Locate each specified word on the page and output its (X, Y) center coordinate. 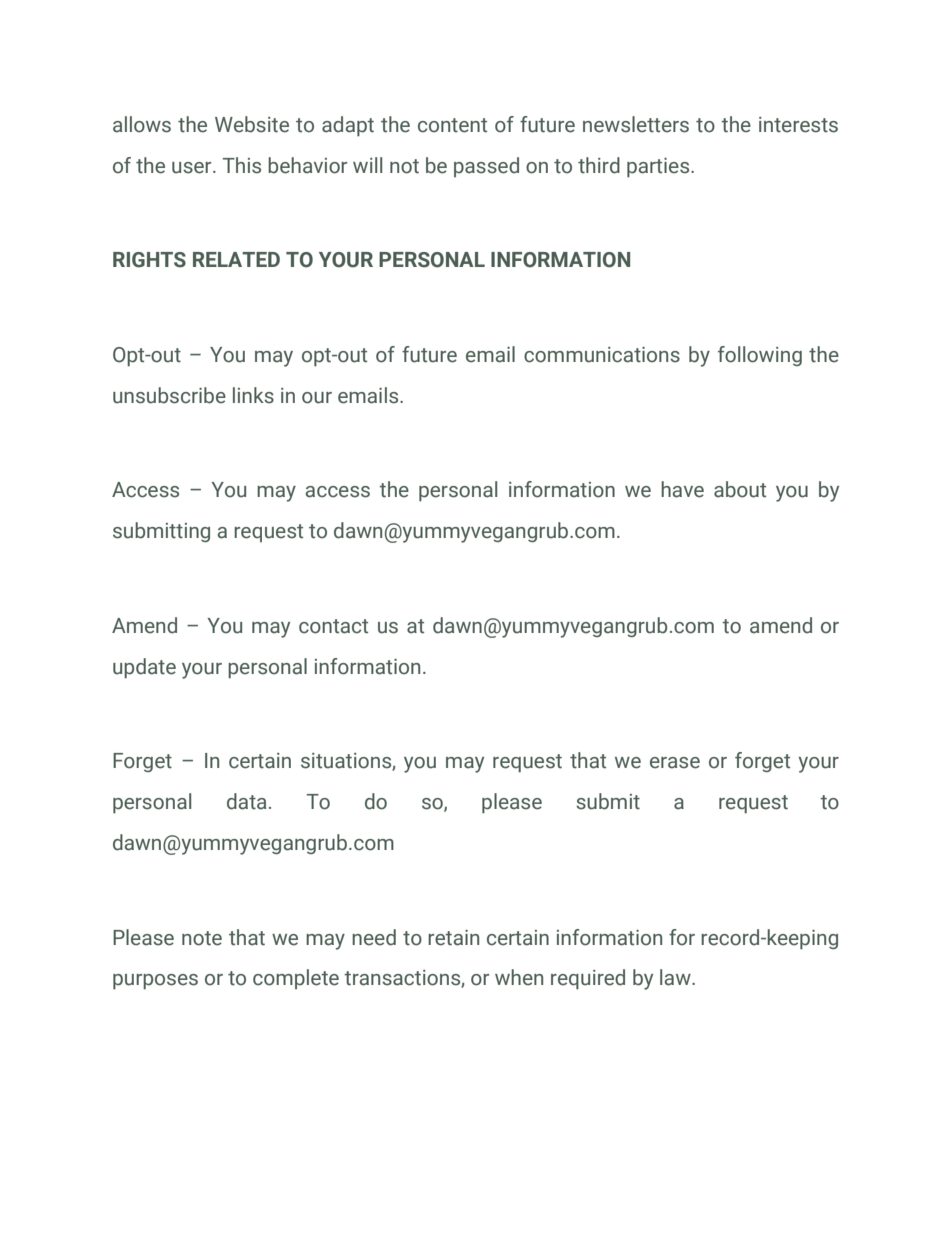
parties (659, 168)
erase (675, 763)
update (144, 668)
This (242, 165)
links (253, 395)
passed (486, 167)
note (202, 938)
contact (333, 626)
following (760, 356)
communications (602, 355)
